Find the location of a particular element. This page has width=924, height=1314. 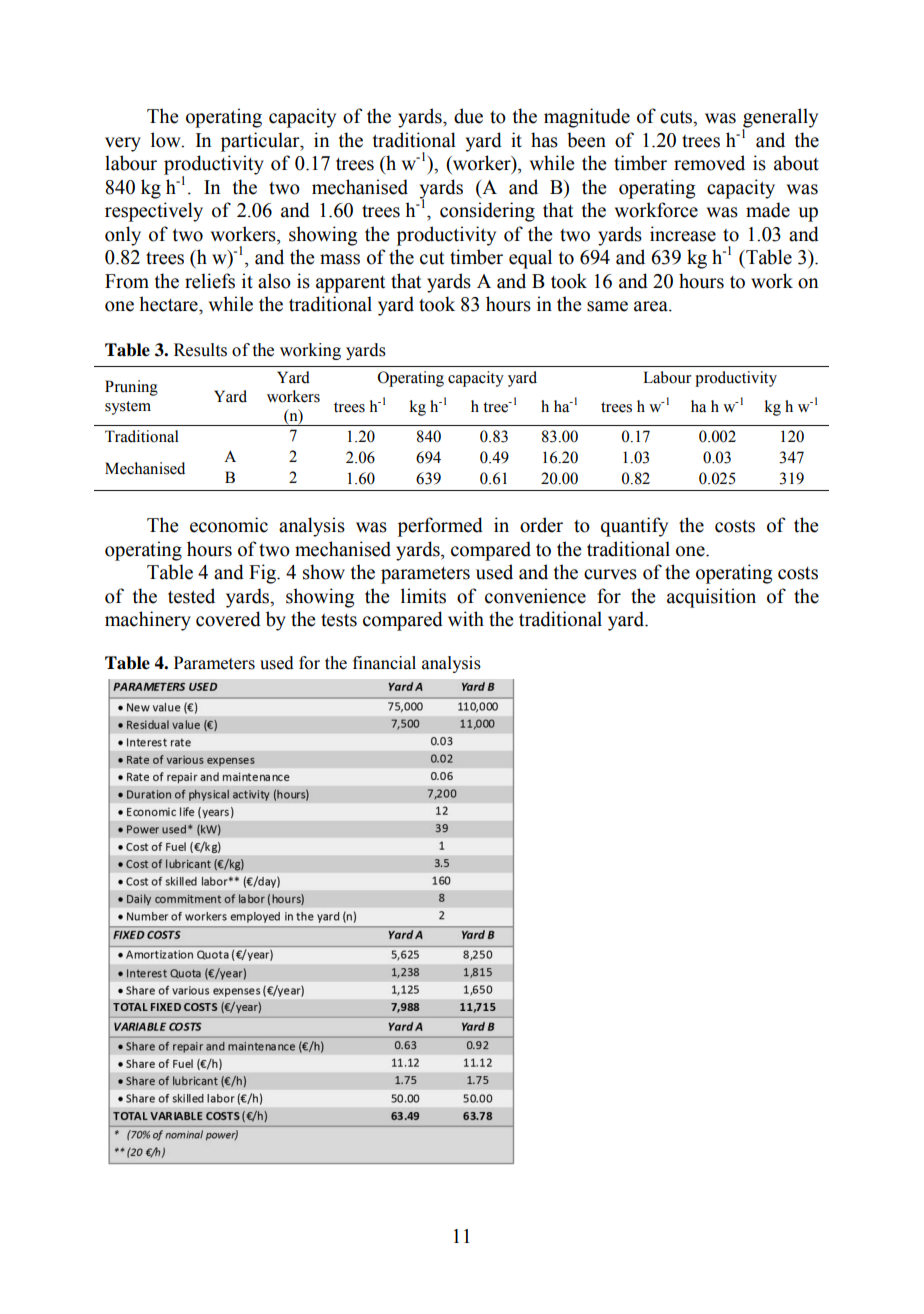

generally is located at coordinates (780, 119).
